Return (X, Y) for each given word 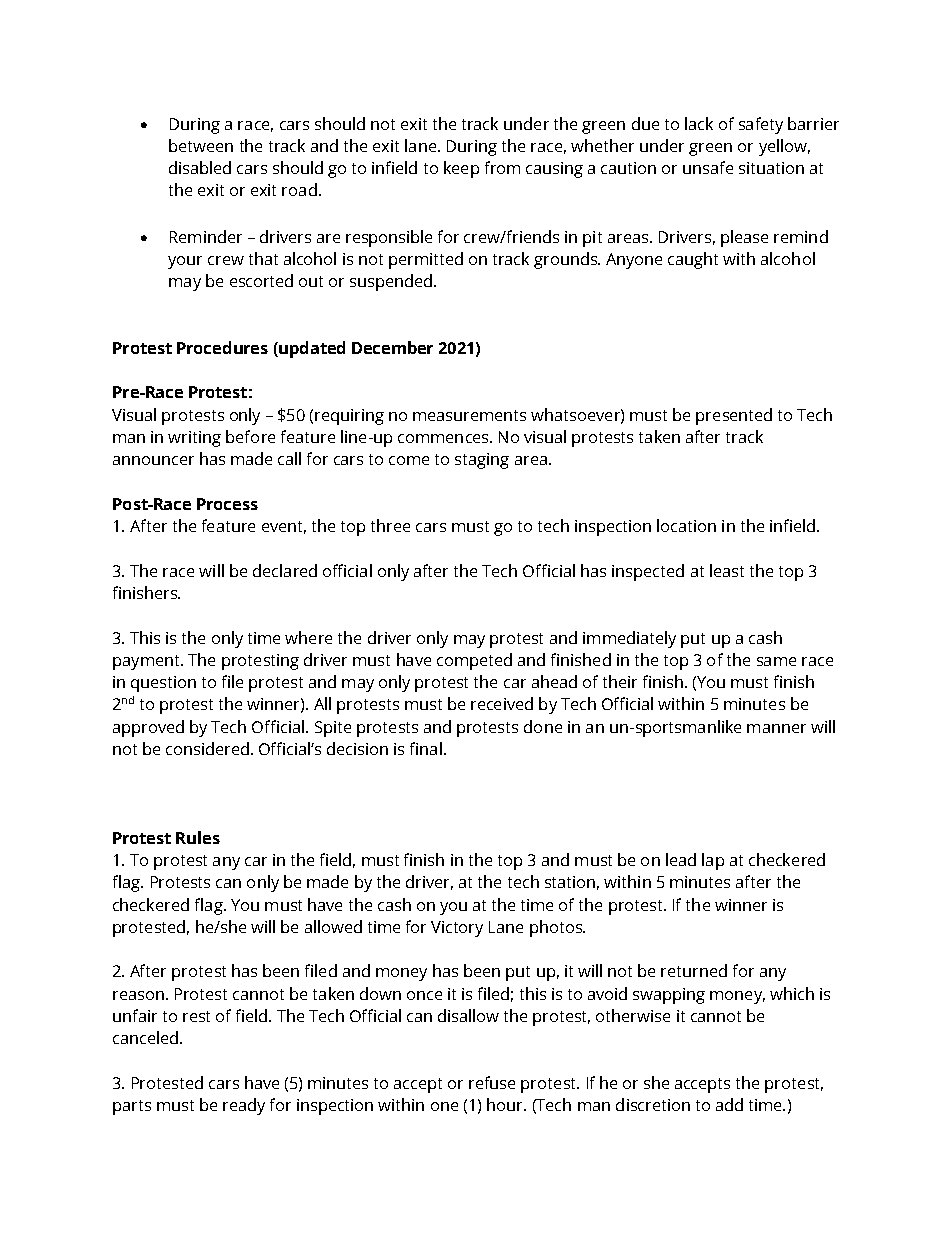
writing (194, 439)
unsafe (708, 167)
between (201, 145)
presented (734, 416)
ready (244, 1106)
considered (207, 748)
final (426, 748)
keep (461, 169)
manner (776, 728)
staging (482, 461)
